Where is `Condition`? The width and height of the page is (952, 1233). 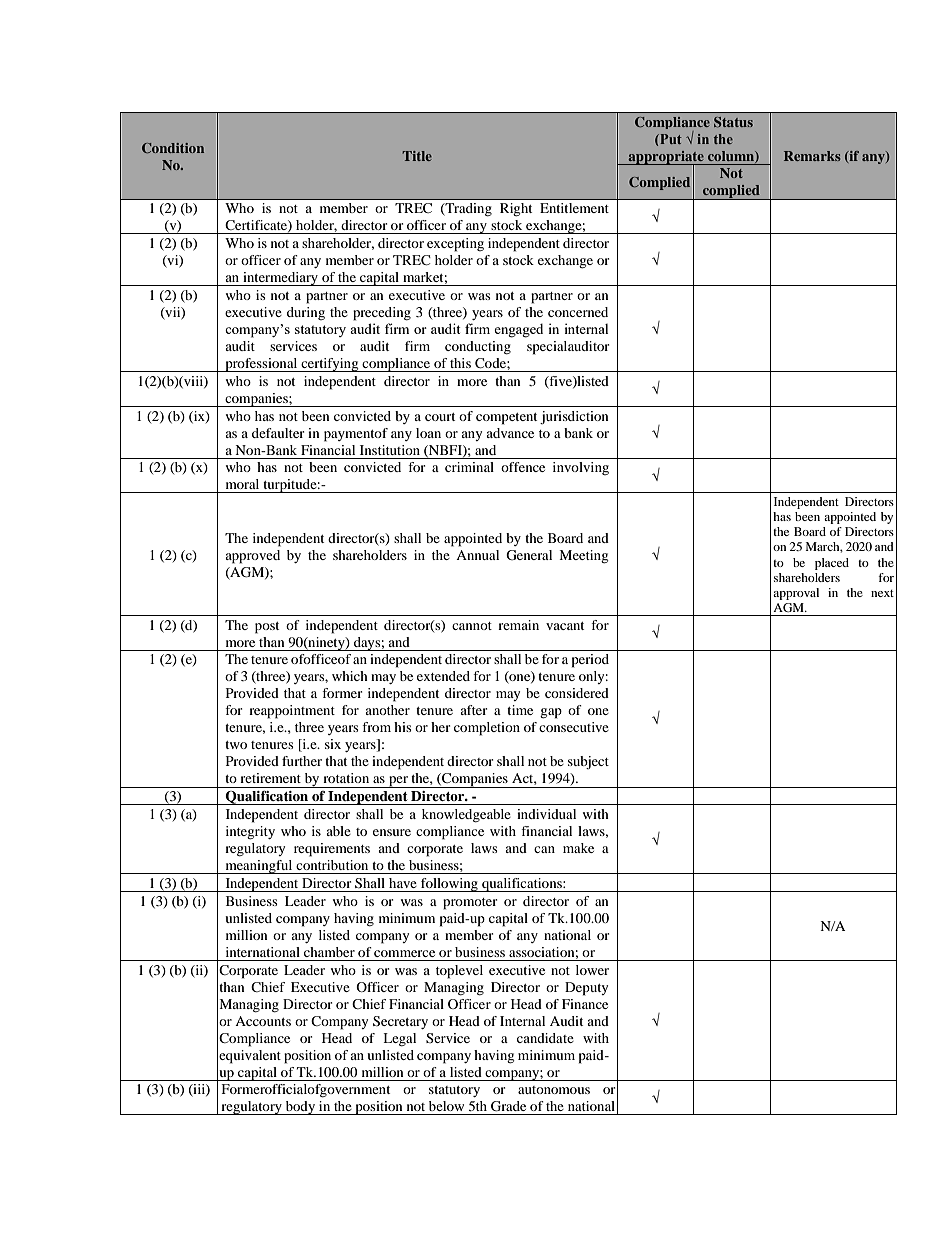 Condition is located at coordinates (173, 148).
